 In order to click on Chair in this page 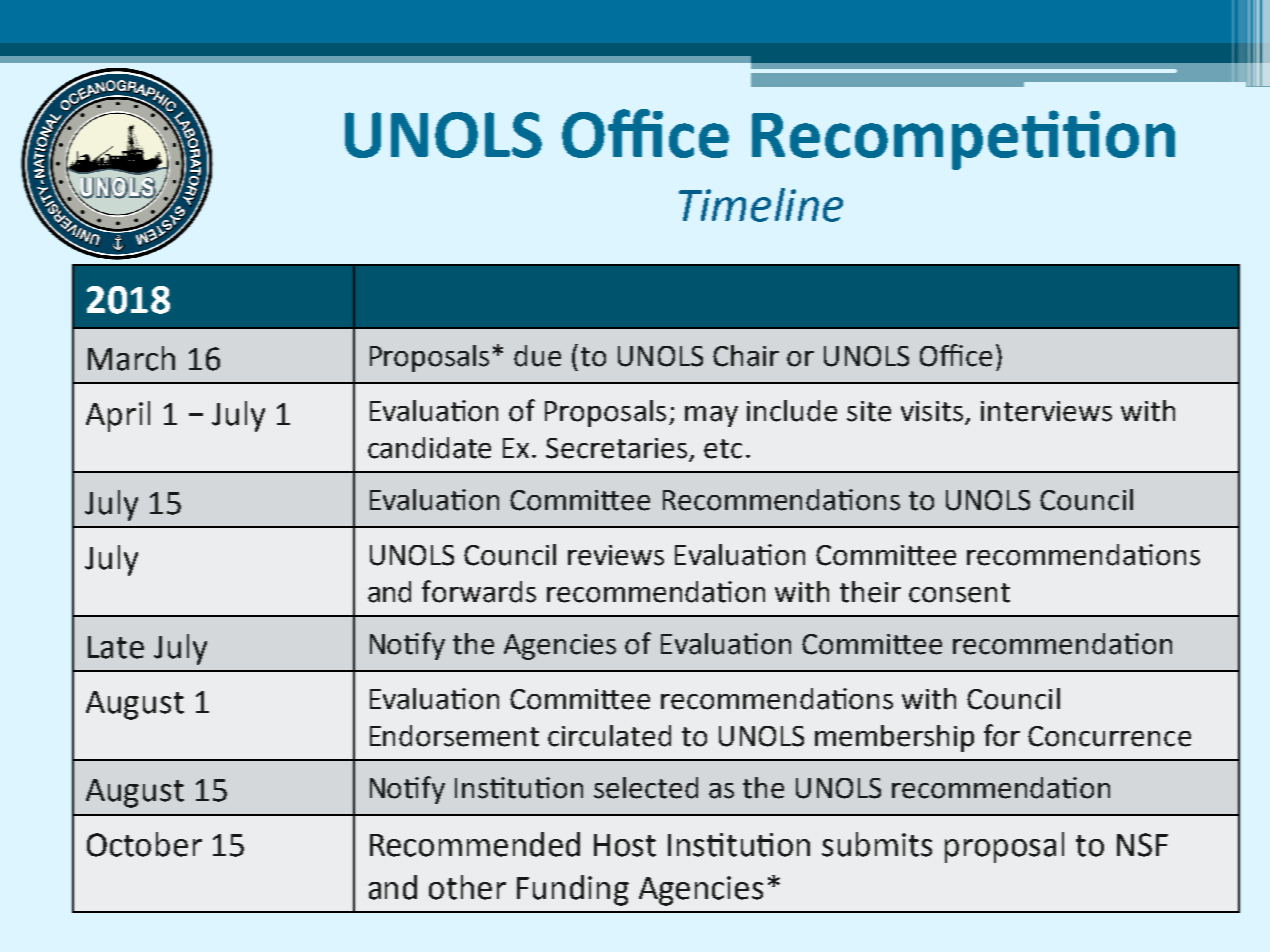, I will do `click(746, 356)`.
